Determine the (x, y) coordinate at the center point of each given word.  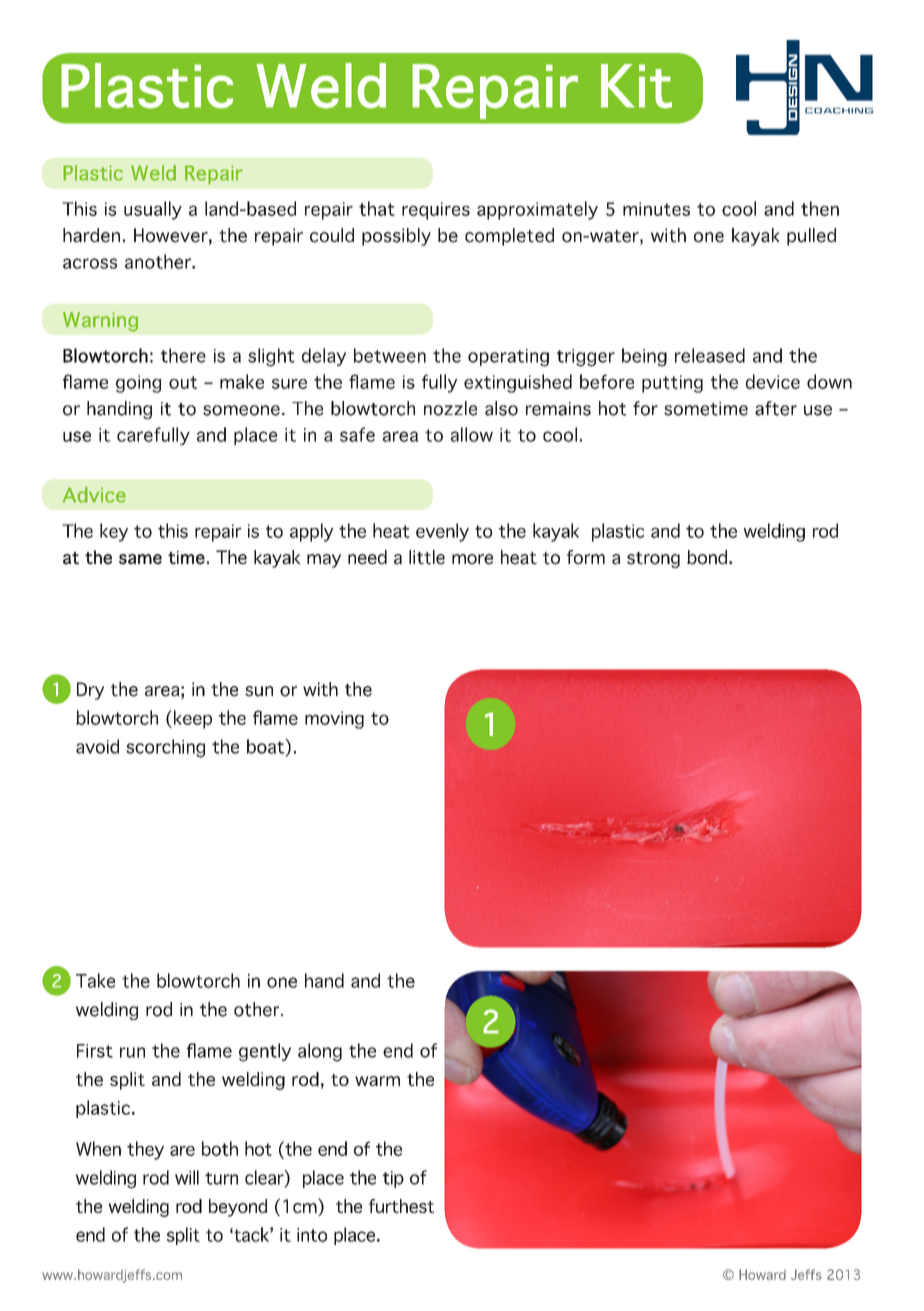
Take (95, 980)
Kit (636, 86)
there (183, 355)
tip (393, 1179)
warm (377, 1081)
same (140, 559)
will (187, 1177)
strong (653, 560)
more (472, 559)
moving (334, 720)
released (710, 355)
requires (436, 211)
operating (508, 358)
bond (708, 557)
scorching (165, 748)
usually (153, 210)
